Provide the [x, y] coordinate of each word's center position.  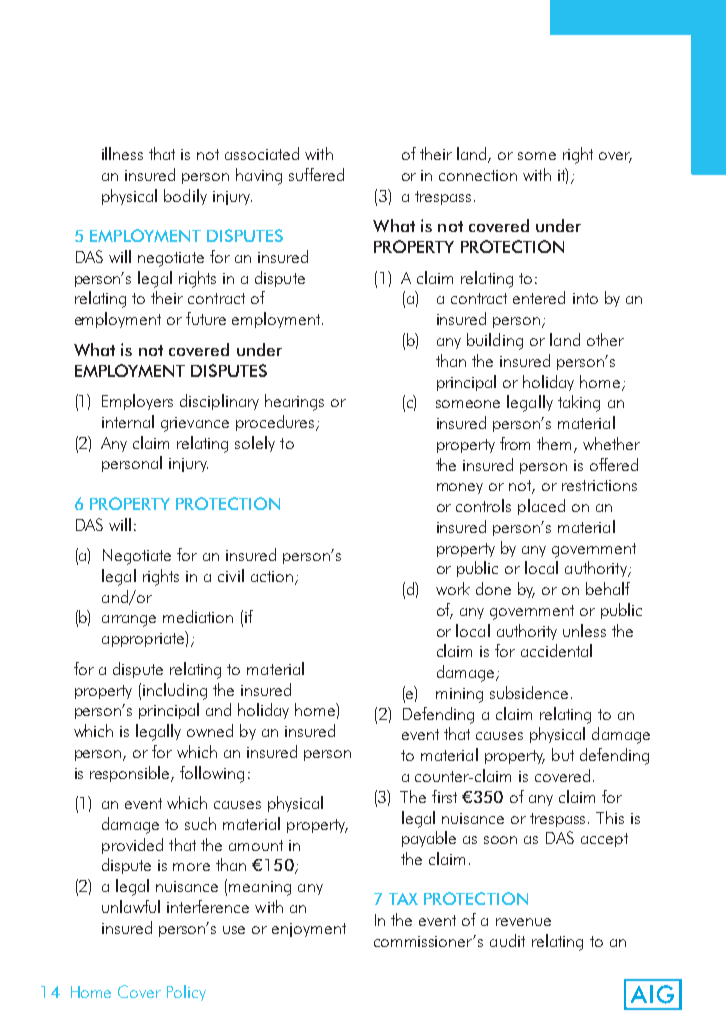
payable [429, 839]
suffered [316, 174]
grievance [195, 424]
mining [459, 695]
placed [541, 507]
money [460, 488]
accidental [556, 650]
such [200, 823]
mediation [198, 616]
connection [478, 175]
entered [539, 297]
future [206, 318]
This [610, 817]
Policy [186, 993]
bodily [185, 197]
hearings [294, 402]
